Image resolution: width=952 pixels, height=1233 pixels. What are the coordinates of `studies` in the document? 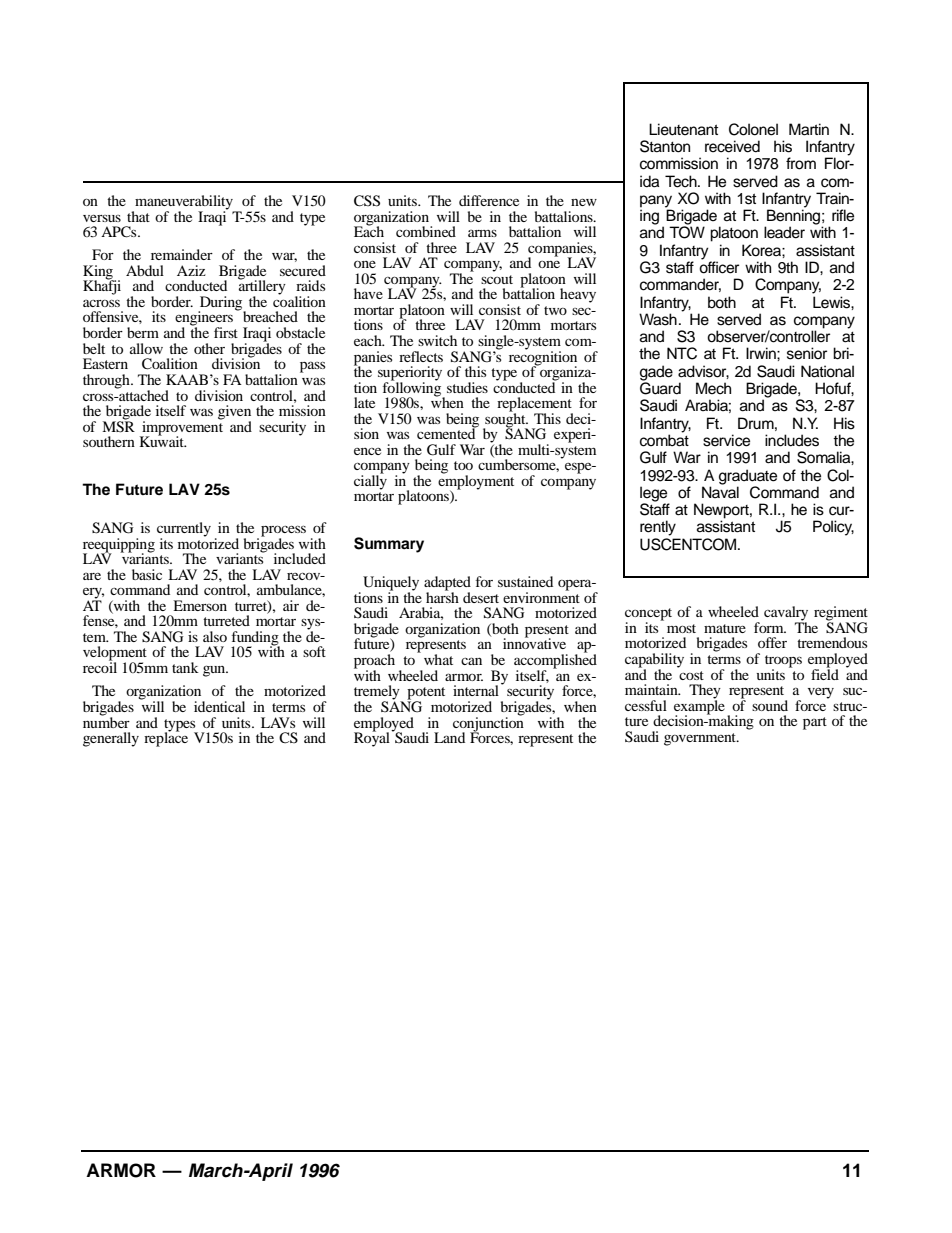 It's located at (467, 387).
